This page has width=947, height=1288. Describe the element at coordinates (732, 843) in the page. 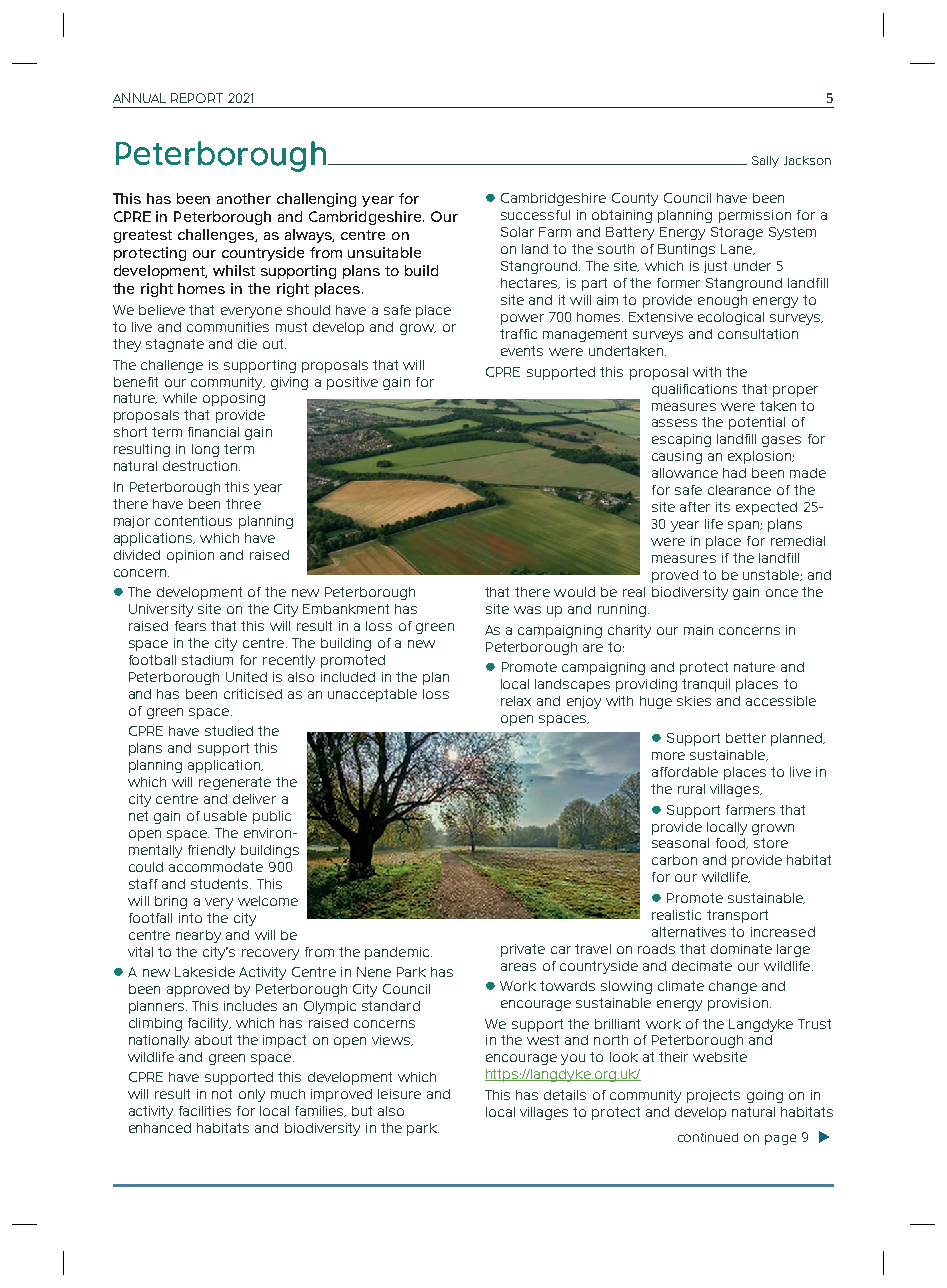

I see `food` at that location.
